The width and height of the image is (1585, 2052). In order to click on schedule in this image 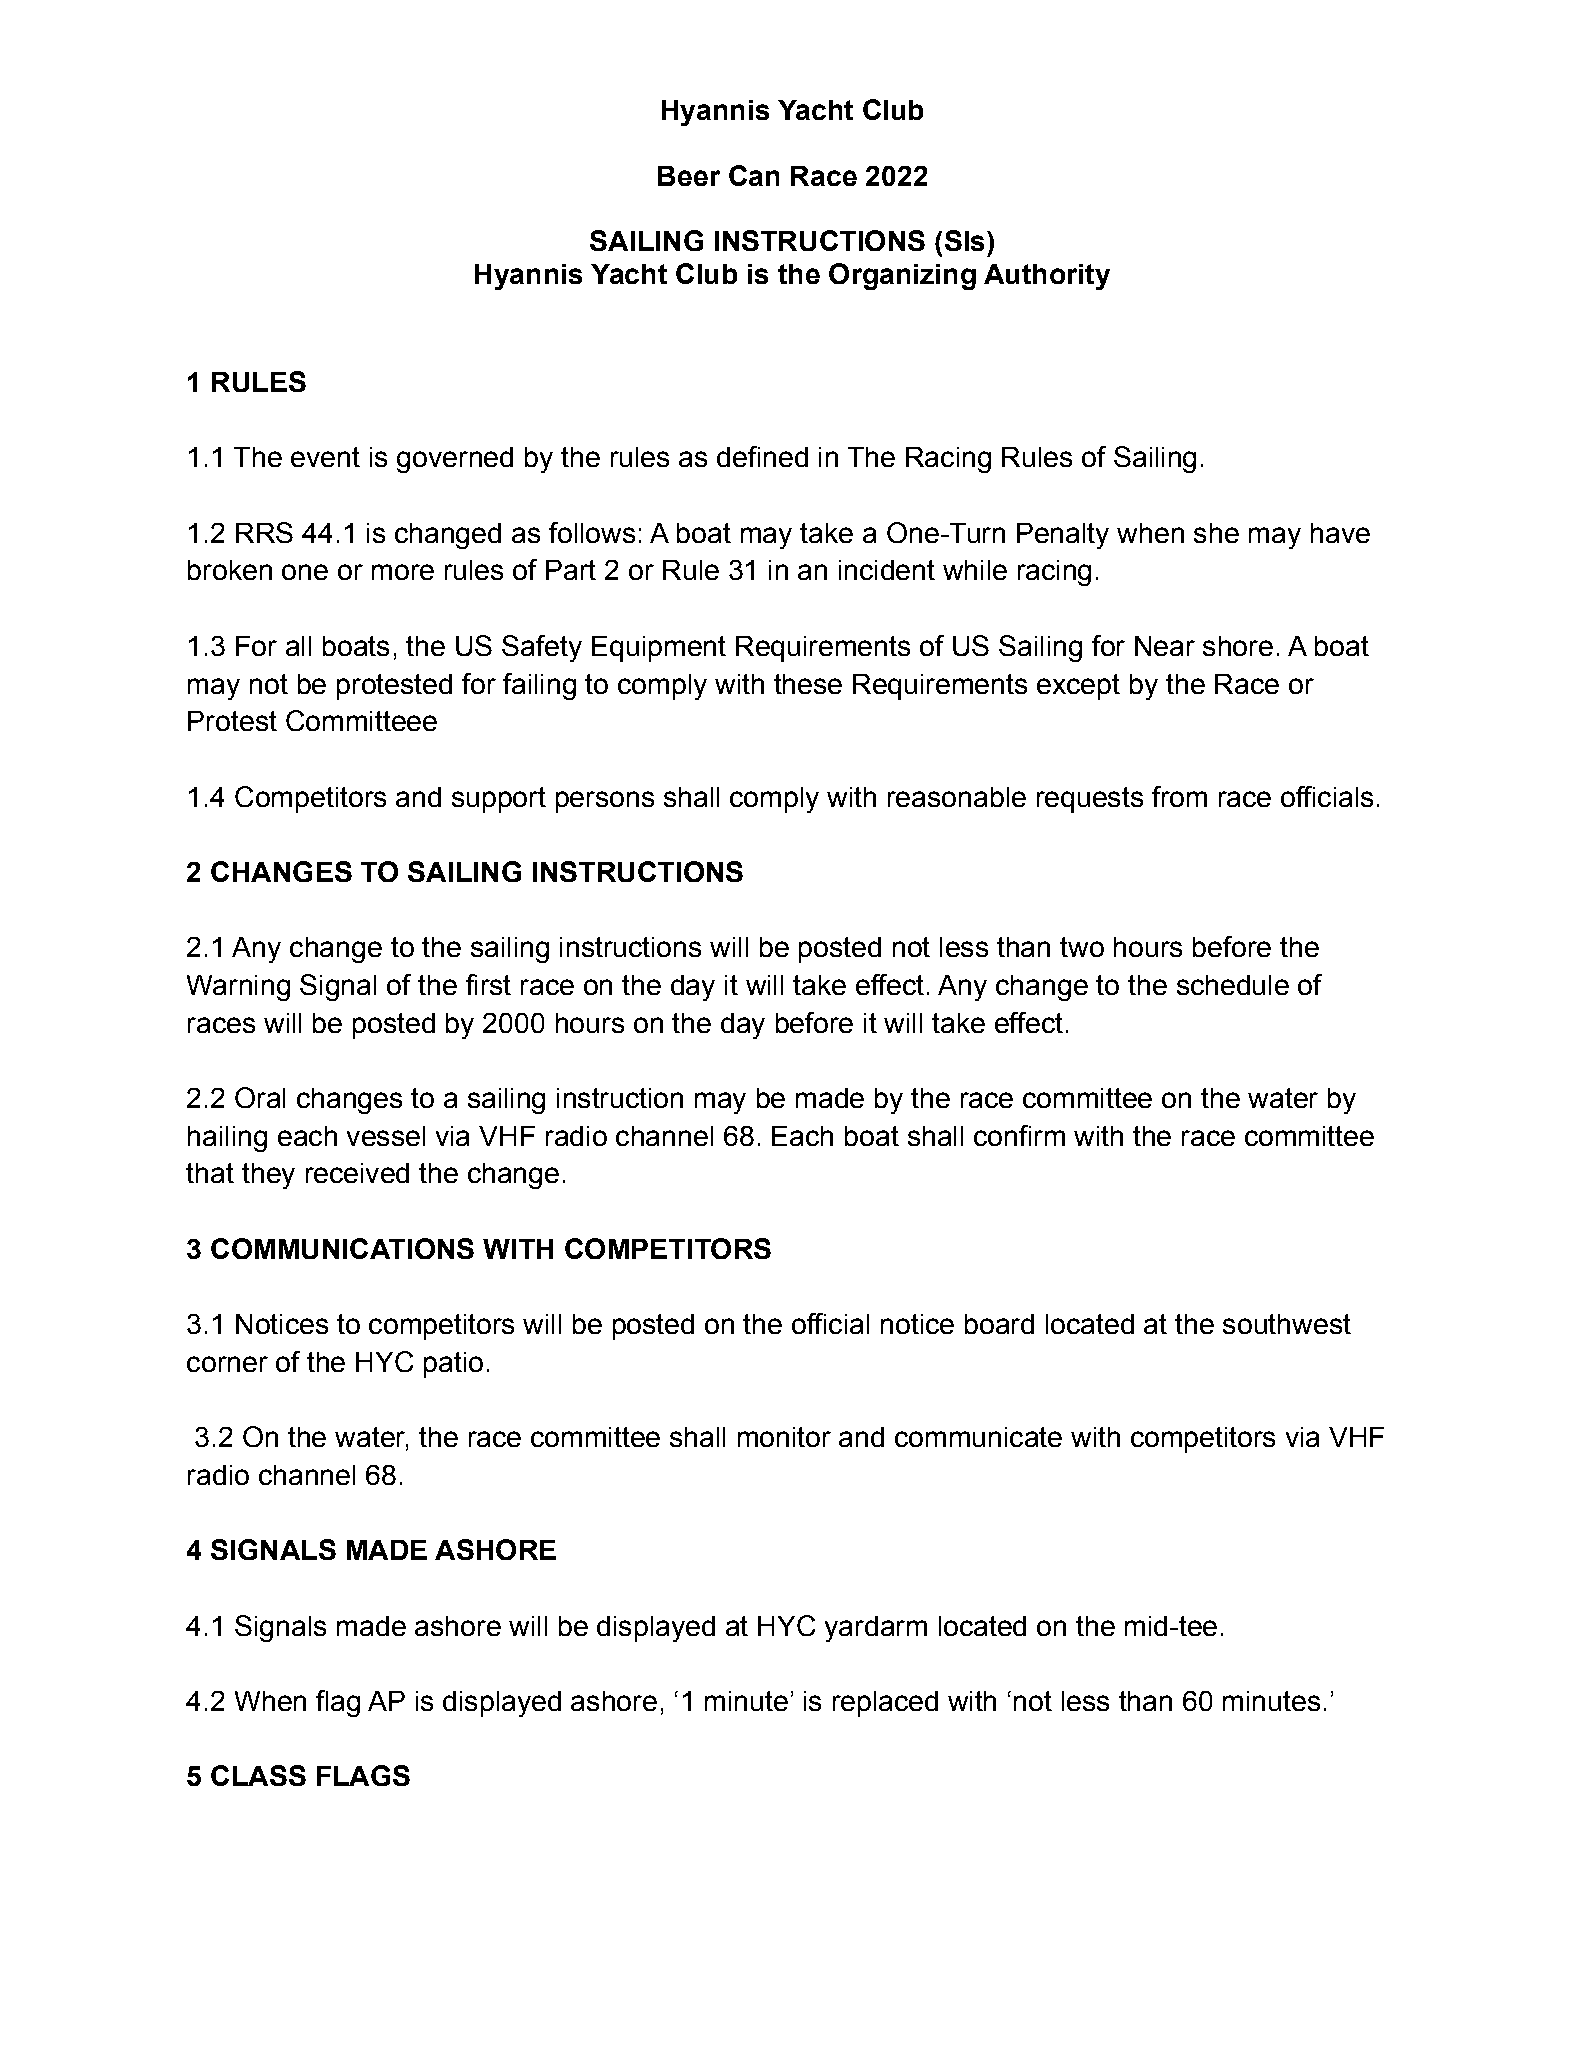, I will do `click(1233, 985)`.
